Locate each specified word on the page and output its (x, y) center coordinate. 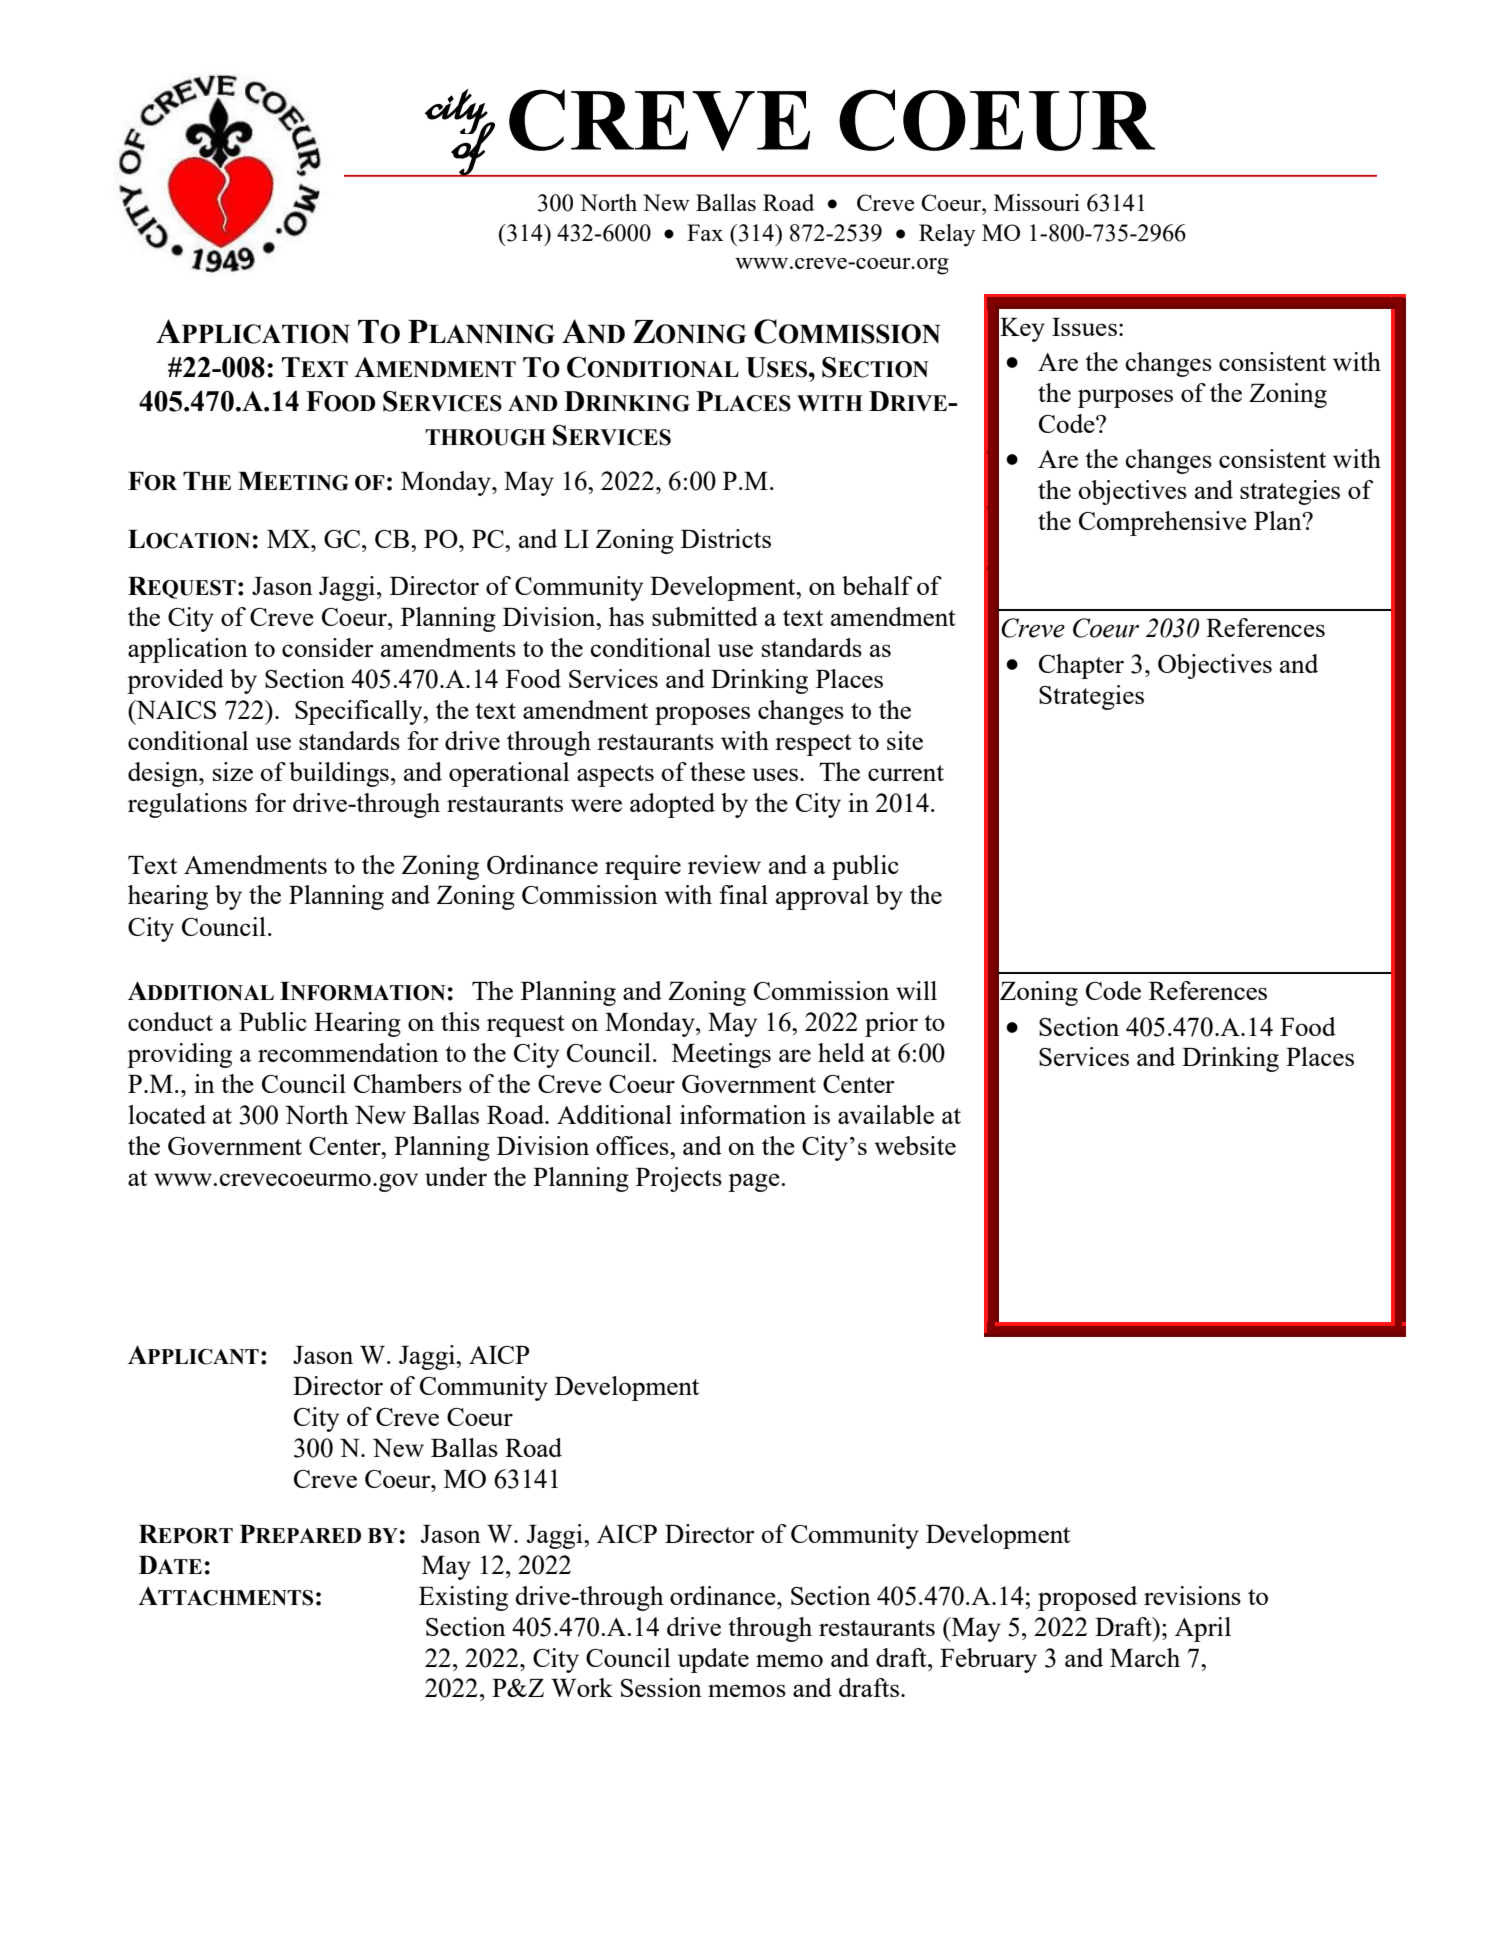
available (886, 1114)
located (167, 1114)
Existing (463, 1598)
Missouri (1037, 202)
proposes (702, 715)
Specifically (360, 712)
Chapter (1081, 666)
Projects (679, 1179)
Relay (947, 235)
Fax (705, 232)
